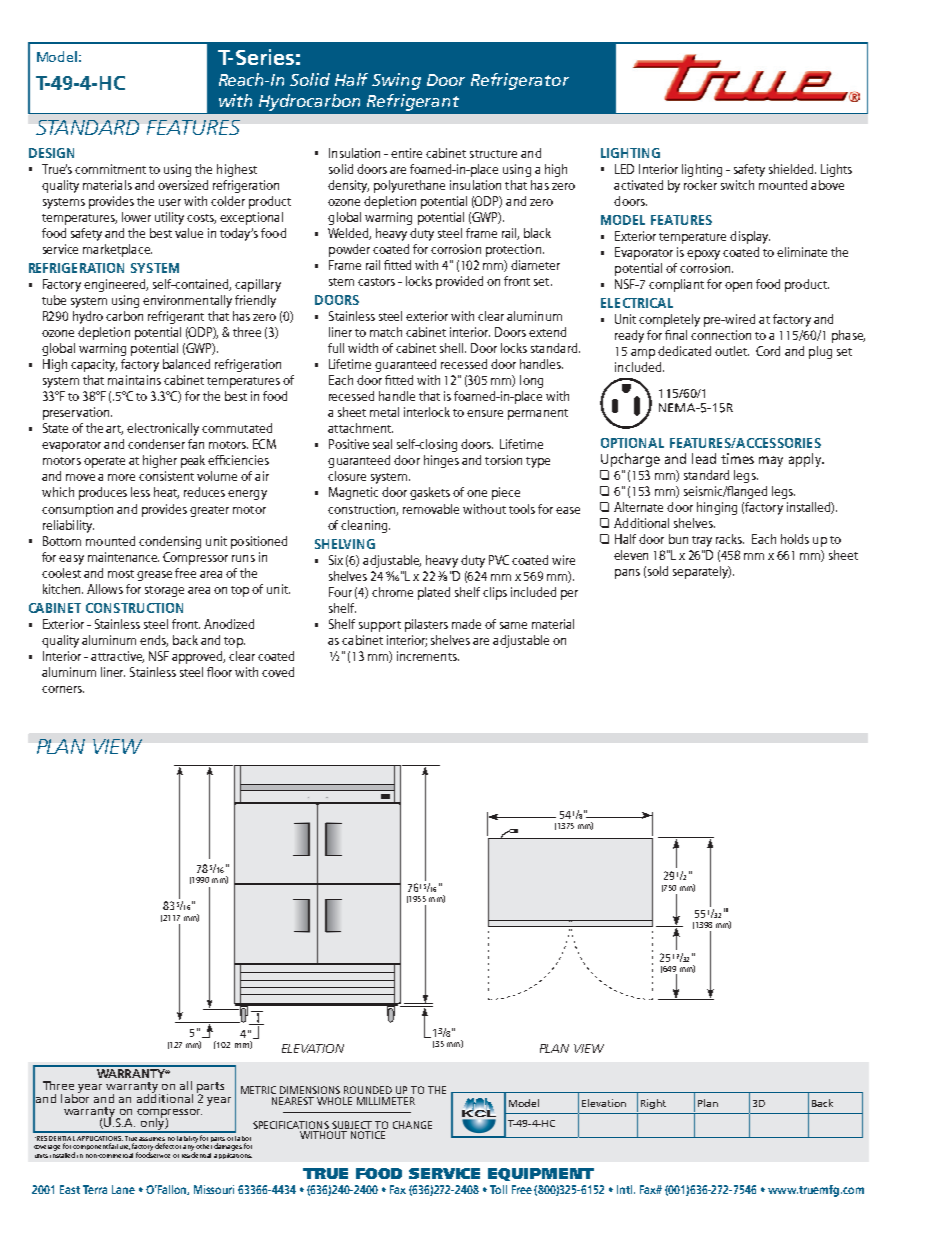  What do you see at coordinates (406, 153) in the screenshot?
I see `entire` at bounding box center [406, 153].
